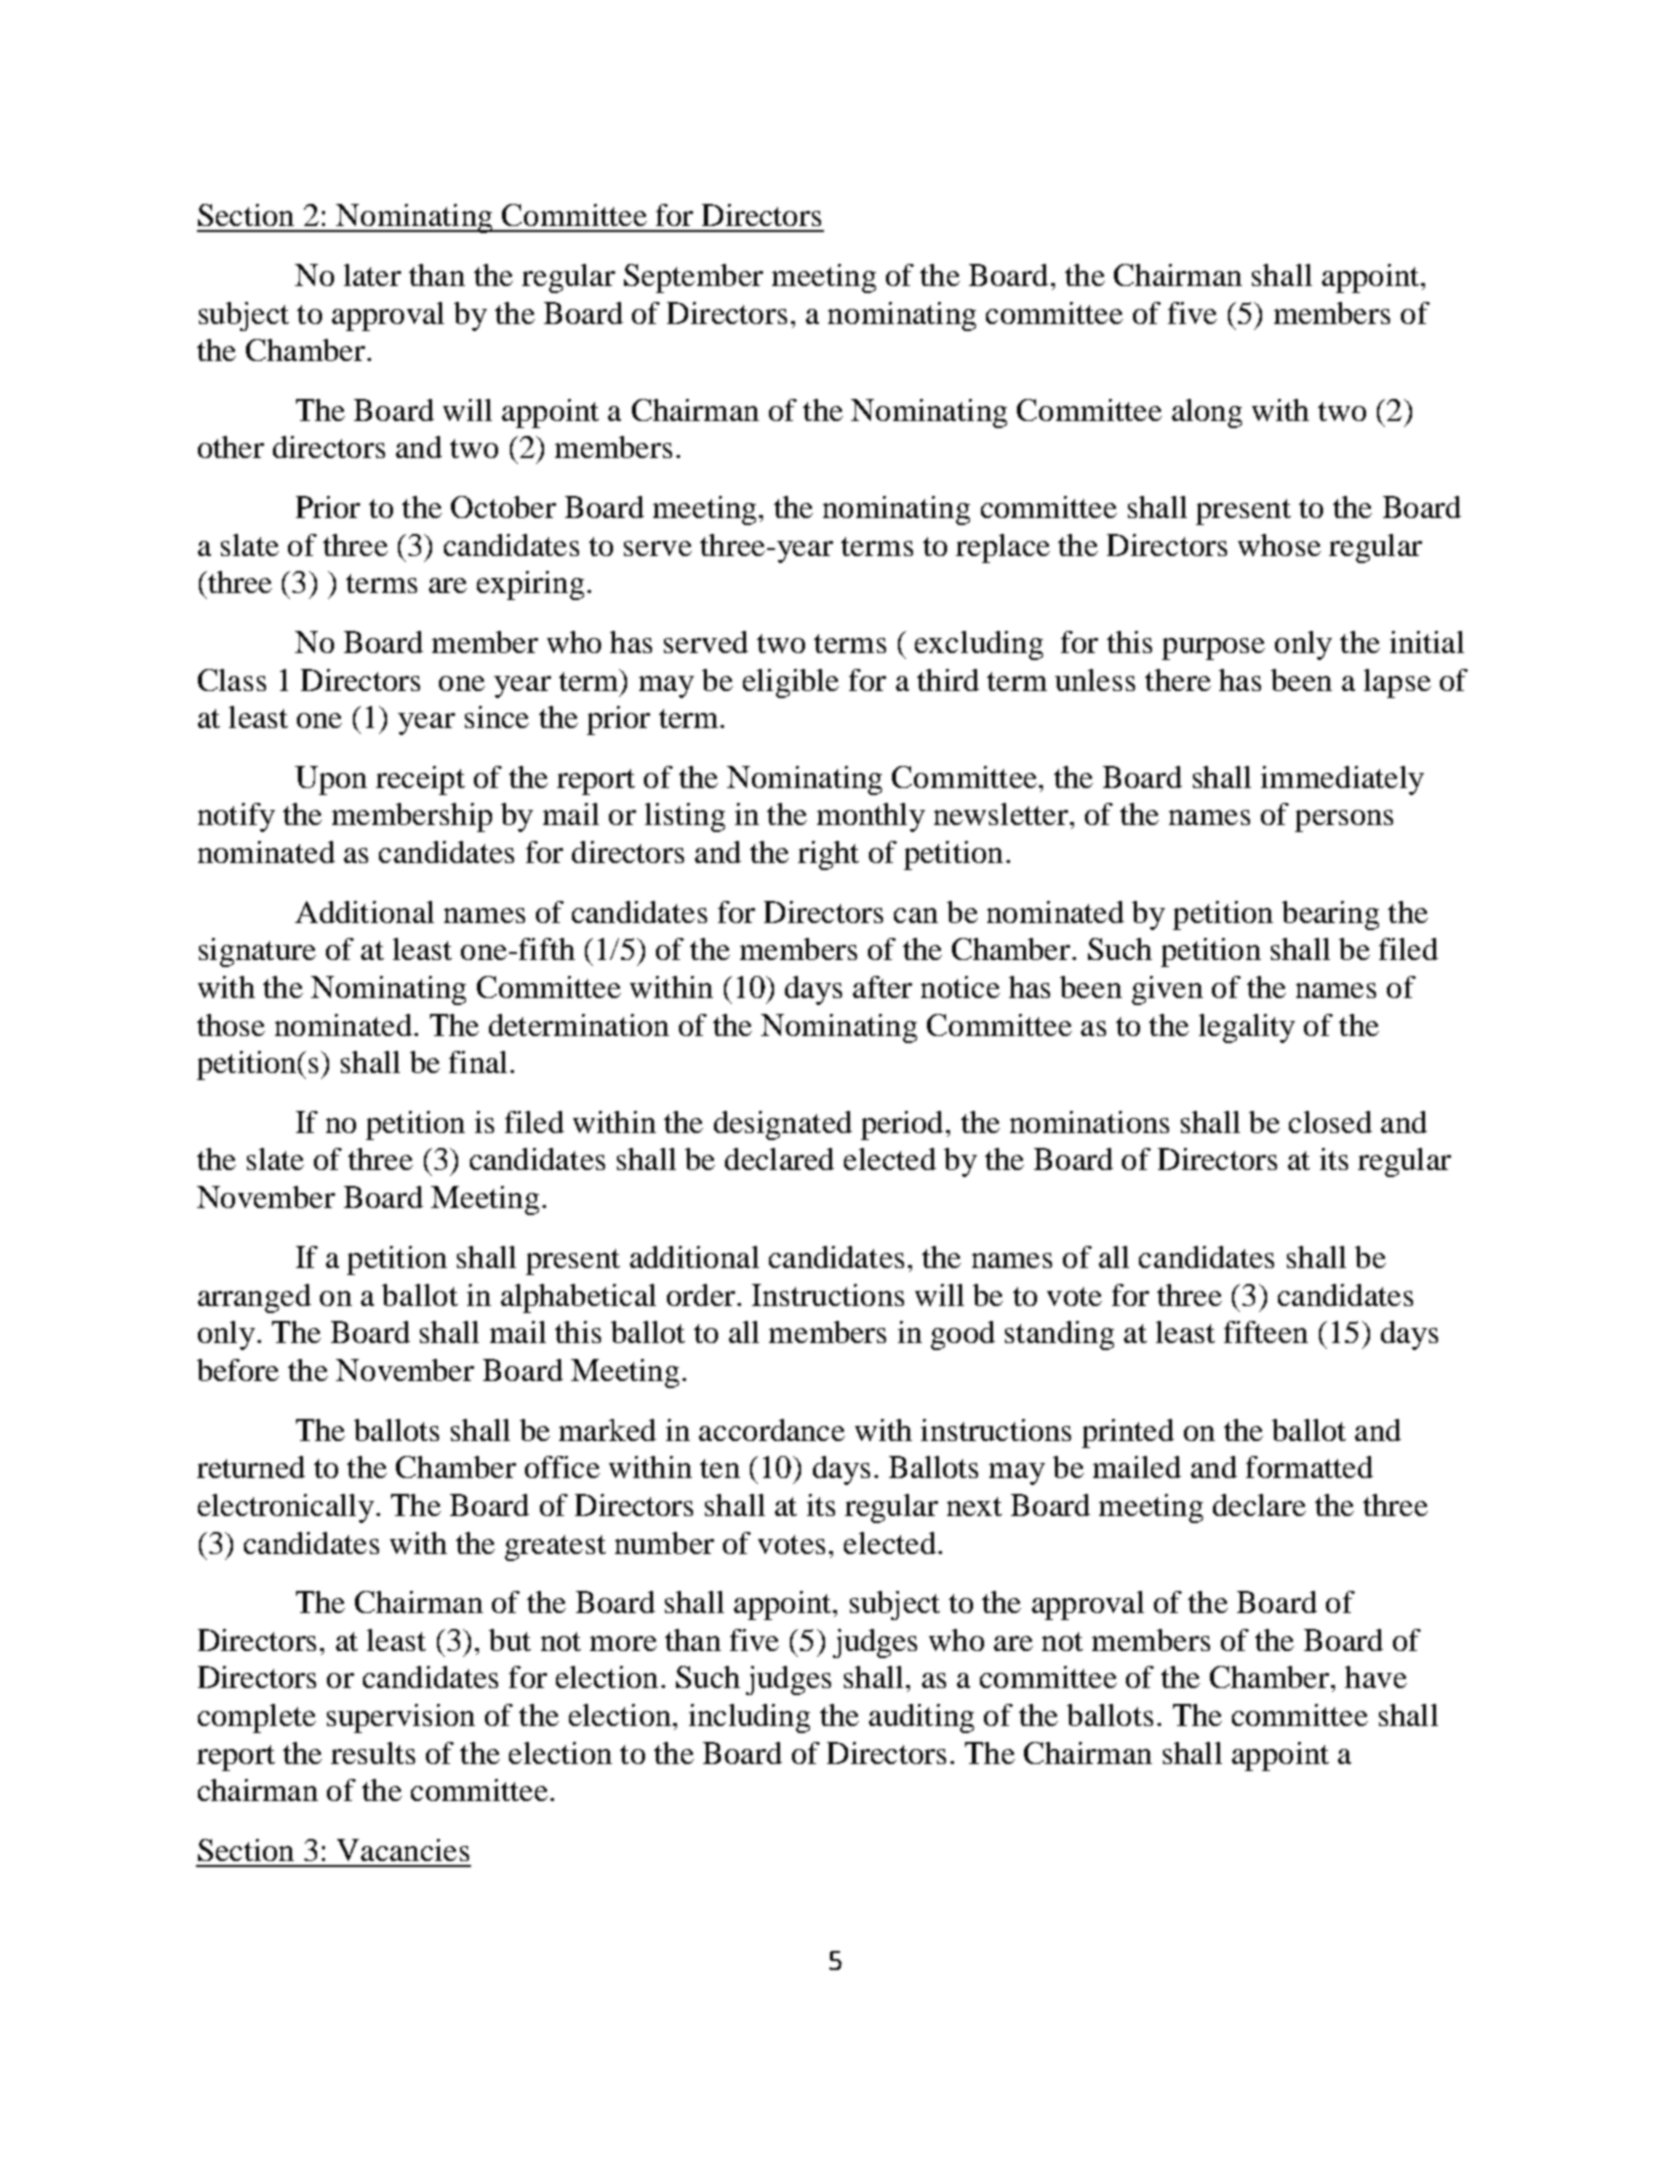 This screenshot has width=1671, height=2163. What do you see at coordinates (251, 1467) in the screenshot?
I see `returned` at bounding box center [251, 1467].
